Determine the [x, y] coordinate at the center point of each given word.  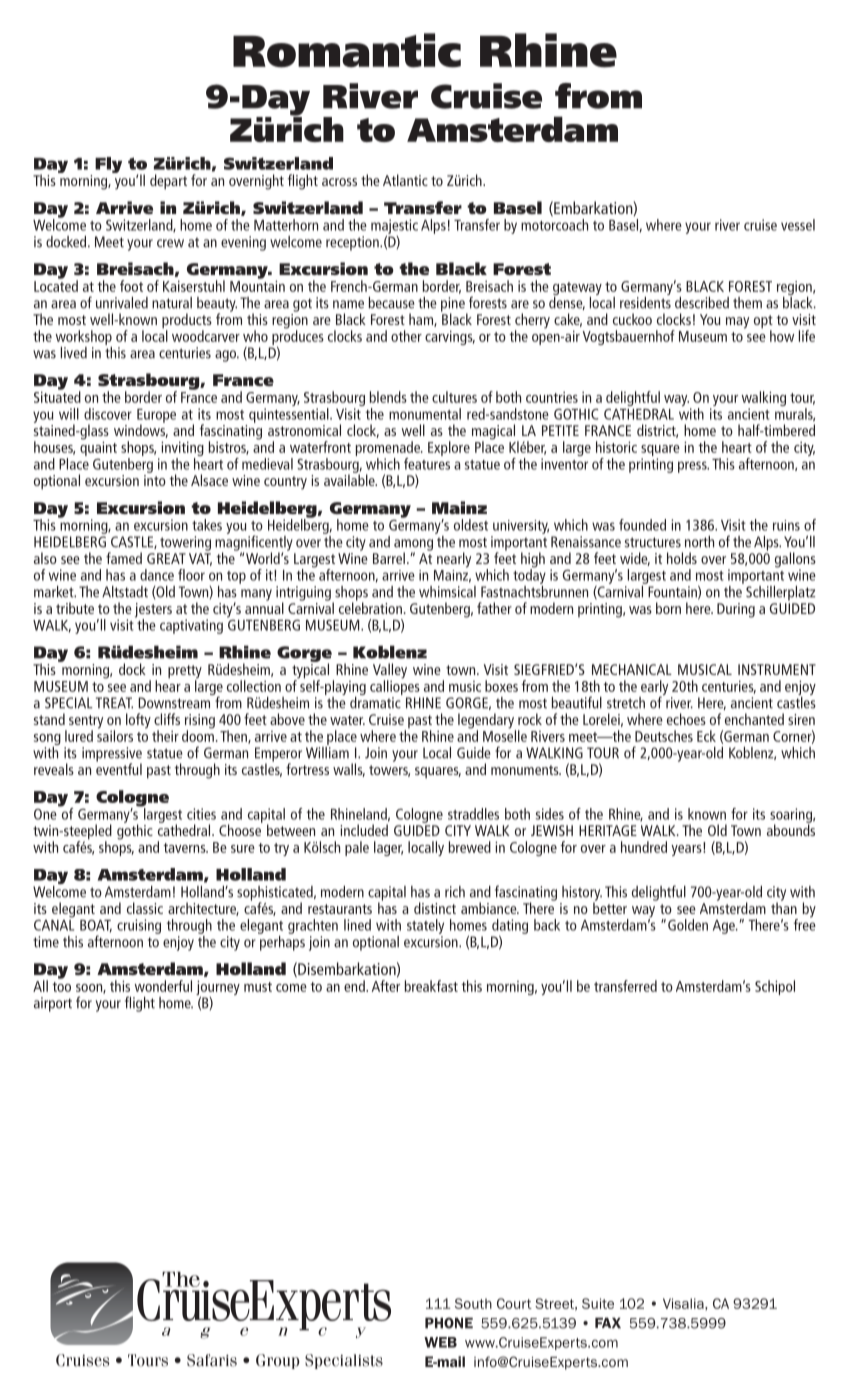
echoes [686, 719]
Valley [390, 672]
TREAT [114, 703]
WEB [440, 1342]
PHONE [449, 1323]
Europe [156, 417]
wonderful [163, 986]
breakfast [431, 986]
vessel [798, 225]
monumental [425, 414]
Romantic [347, 50]
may [737, 323]
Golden [688, 925]
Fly [108, 165]
